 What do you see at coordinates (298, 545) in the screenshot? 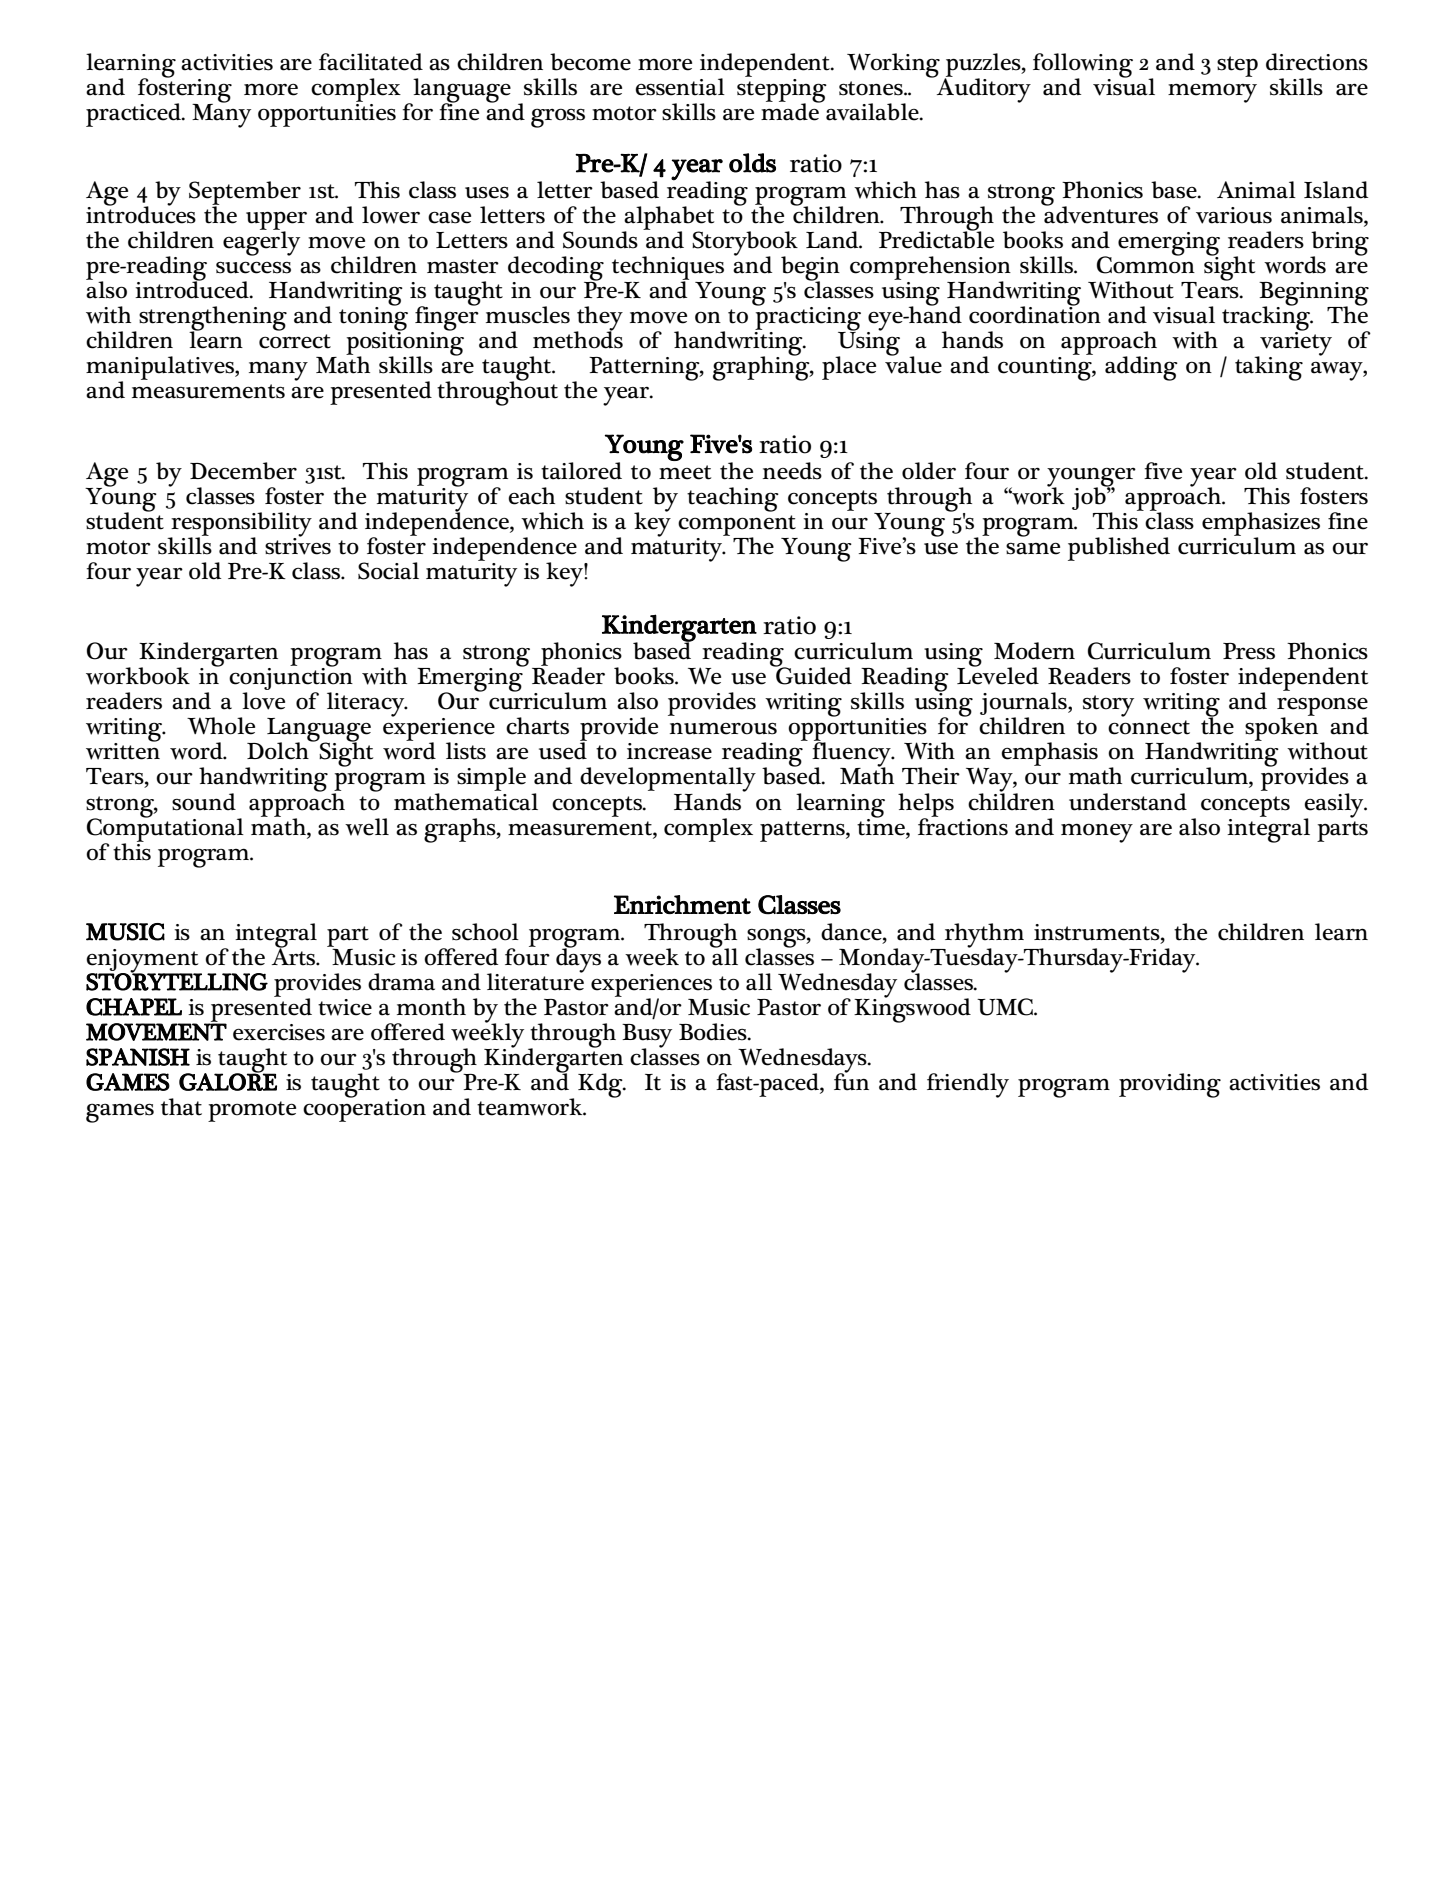
I see `strives` at bounding box center [298, 545].
